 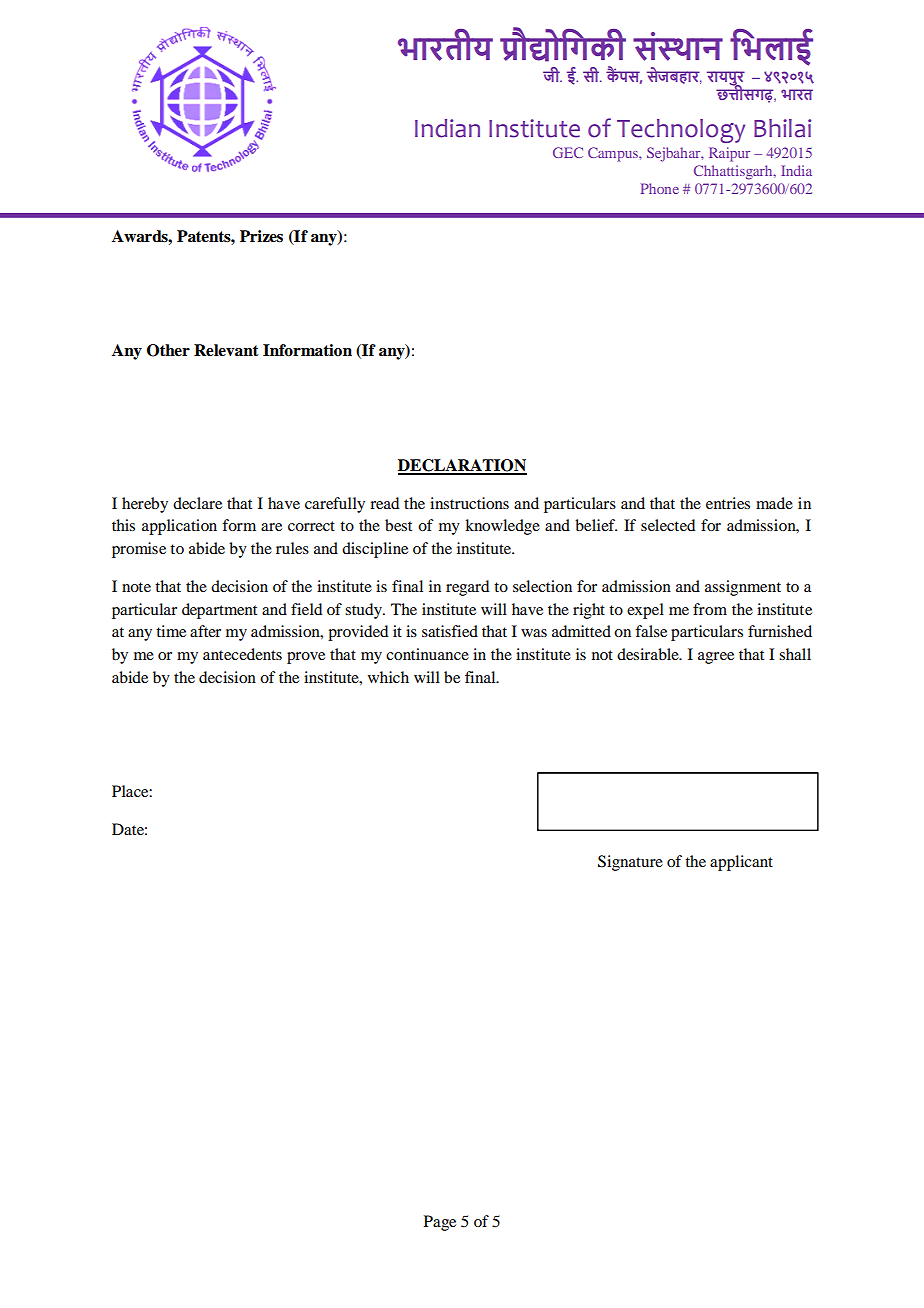 What do you see at coordinates (226, 350) in the screenshot?
I see `Relevant` at bounding box center [226, 350].
